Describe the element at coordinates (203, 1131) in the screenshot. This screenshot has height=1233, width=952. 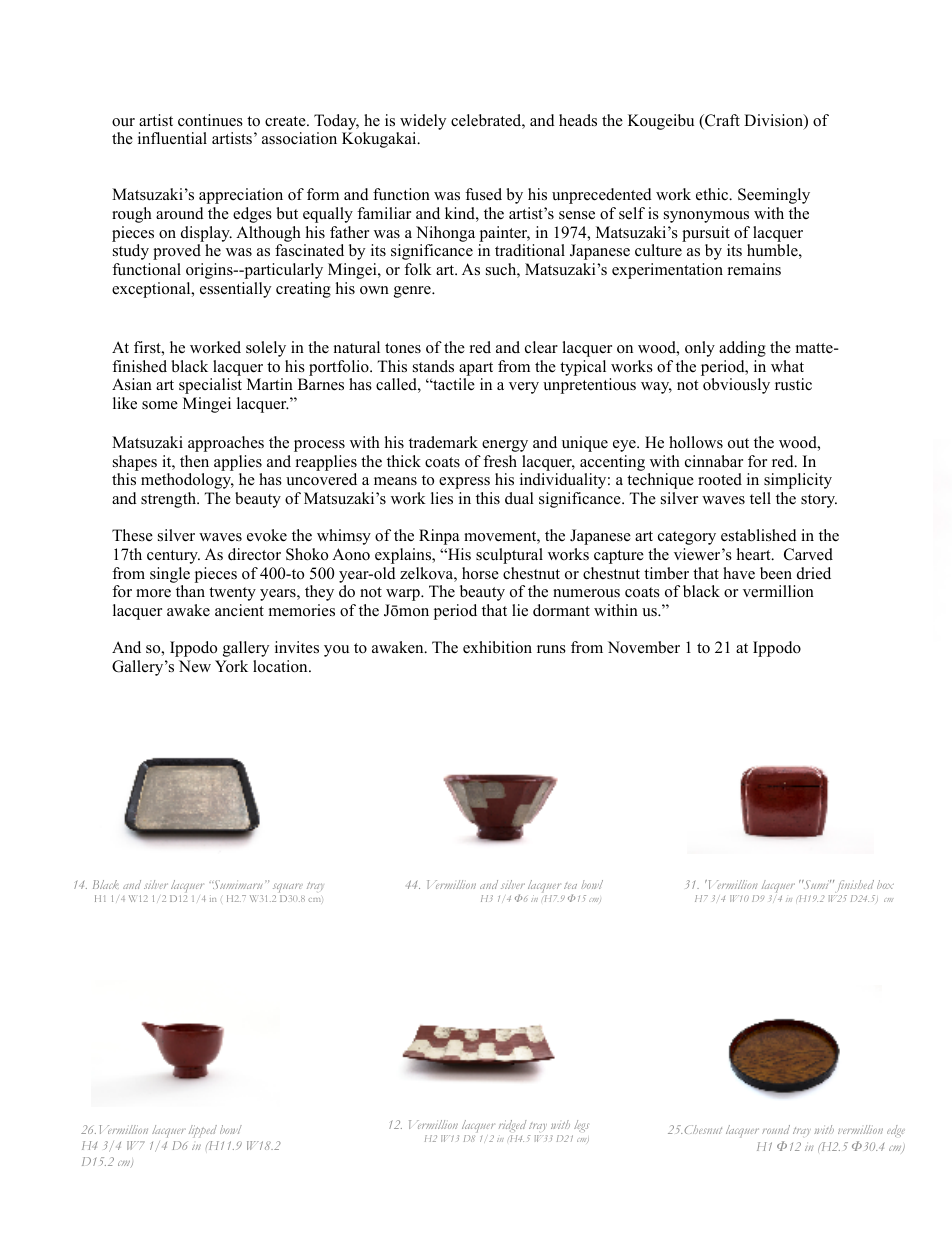
I see `lipped` at that location.
